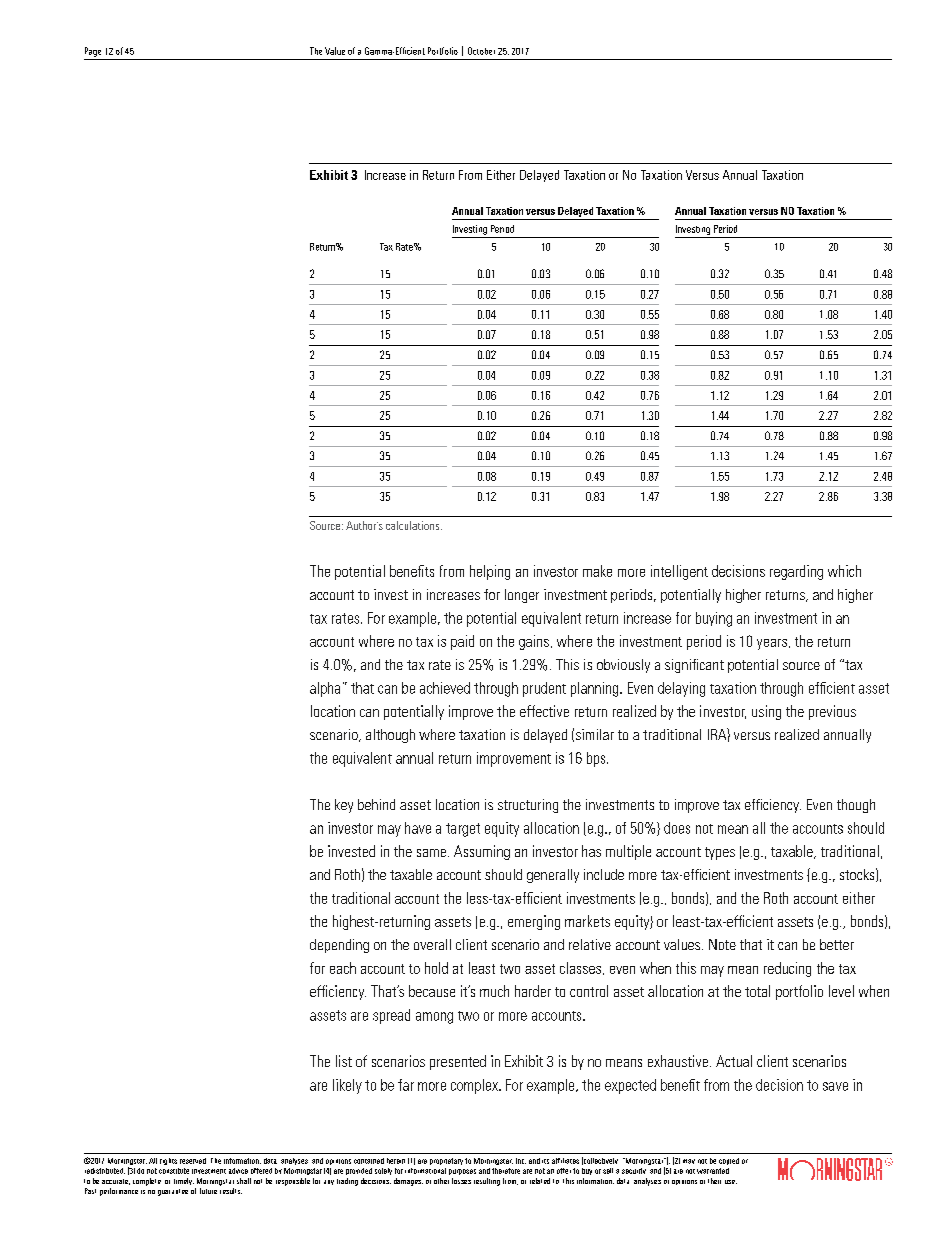  Describe the element at coordinates (193, 1161) in the document. I see `reserved` at that location.
